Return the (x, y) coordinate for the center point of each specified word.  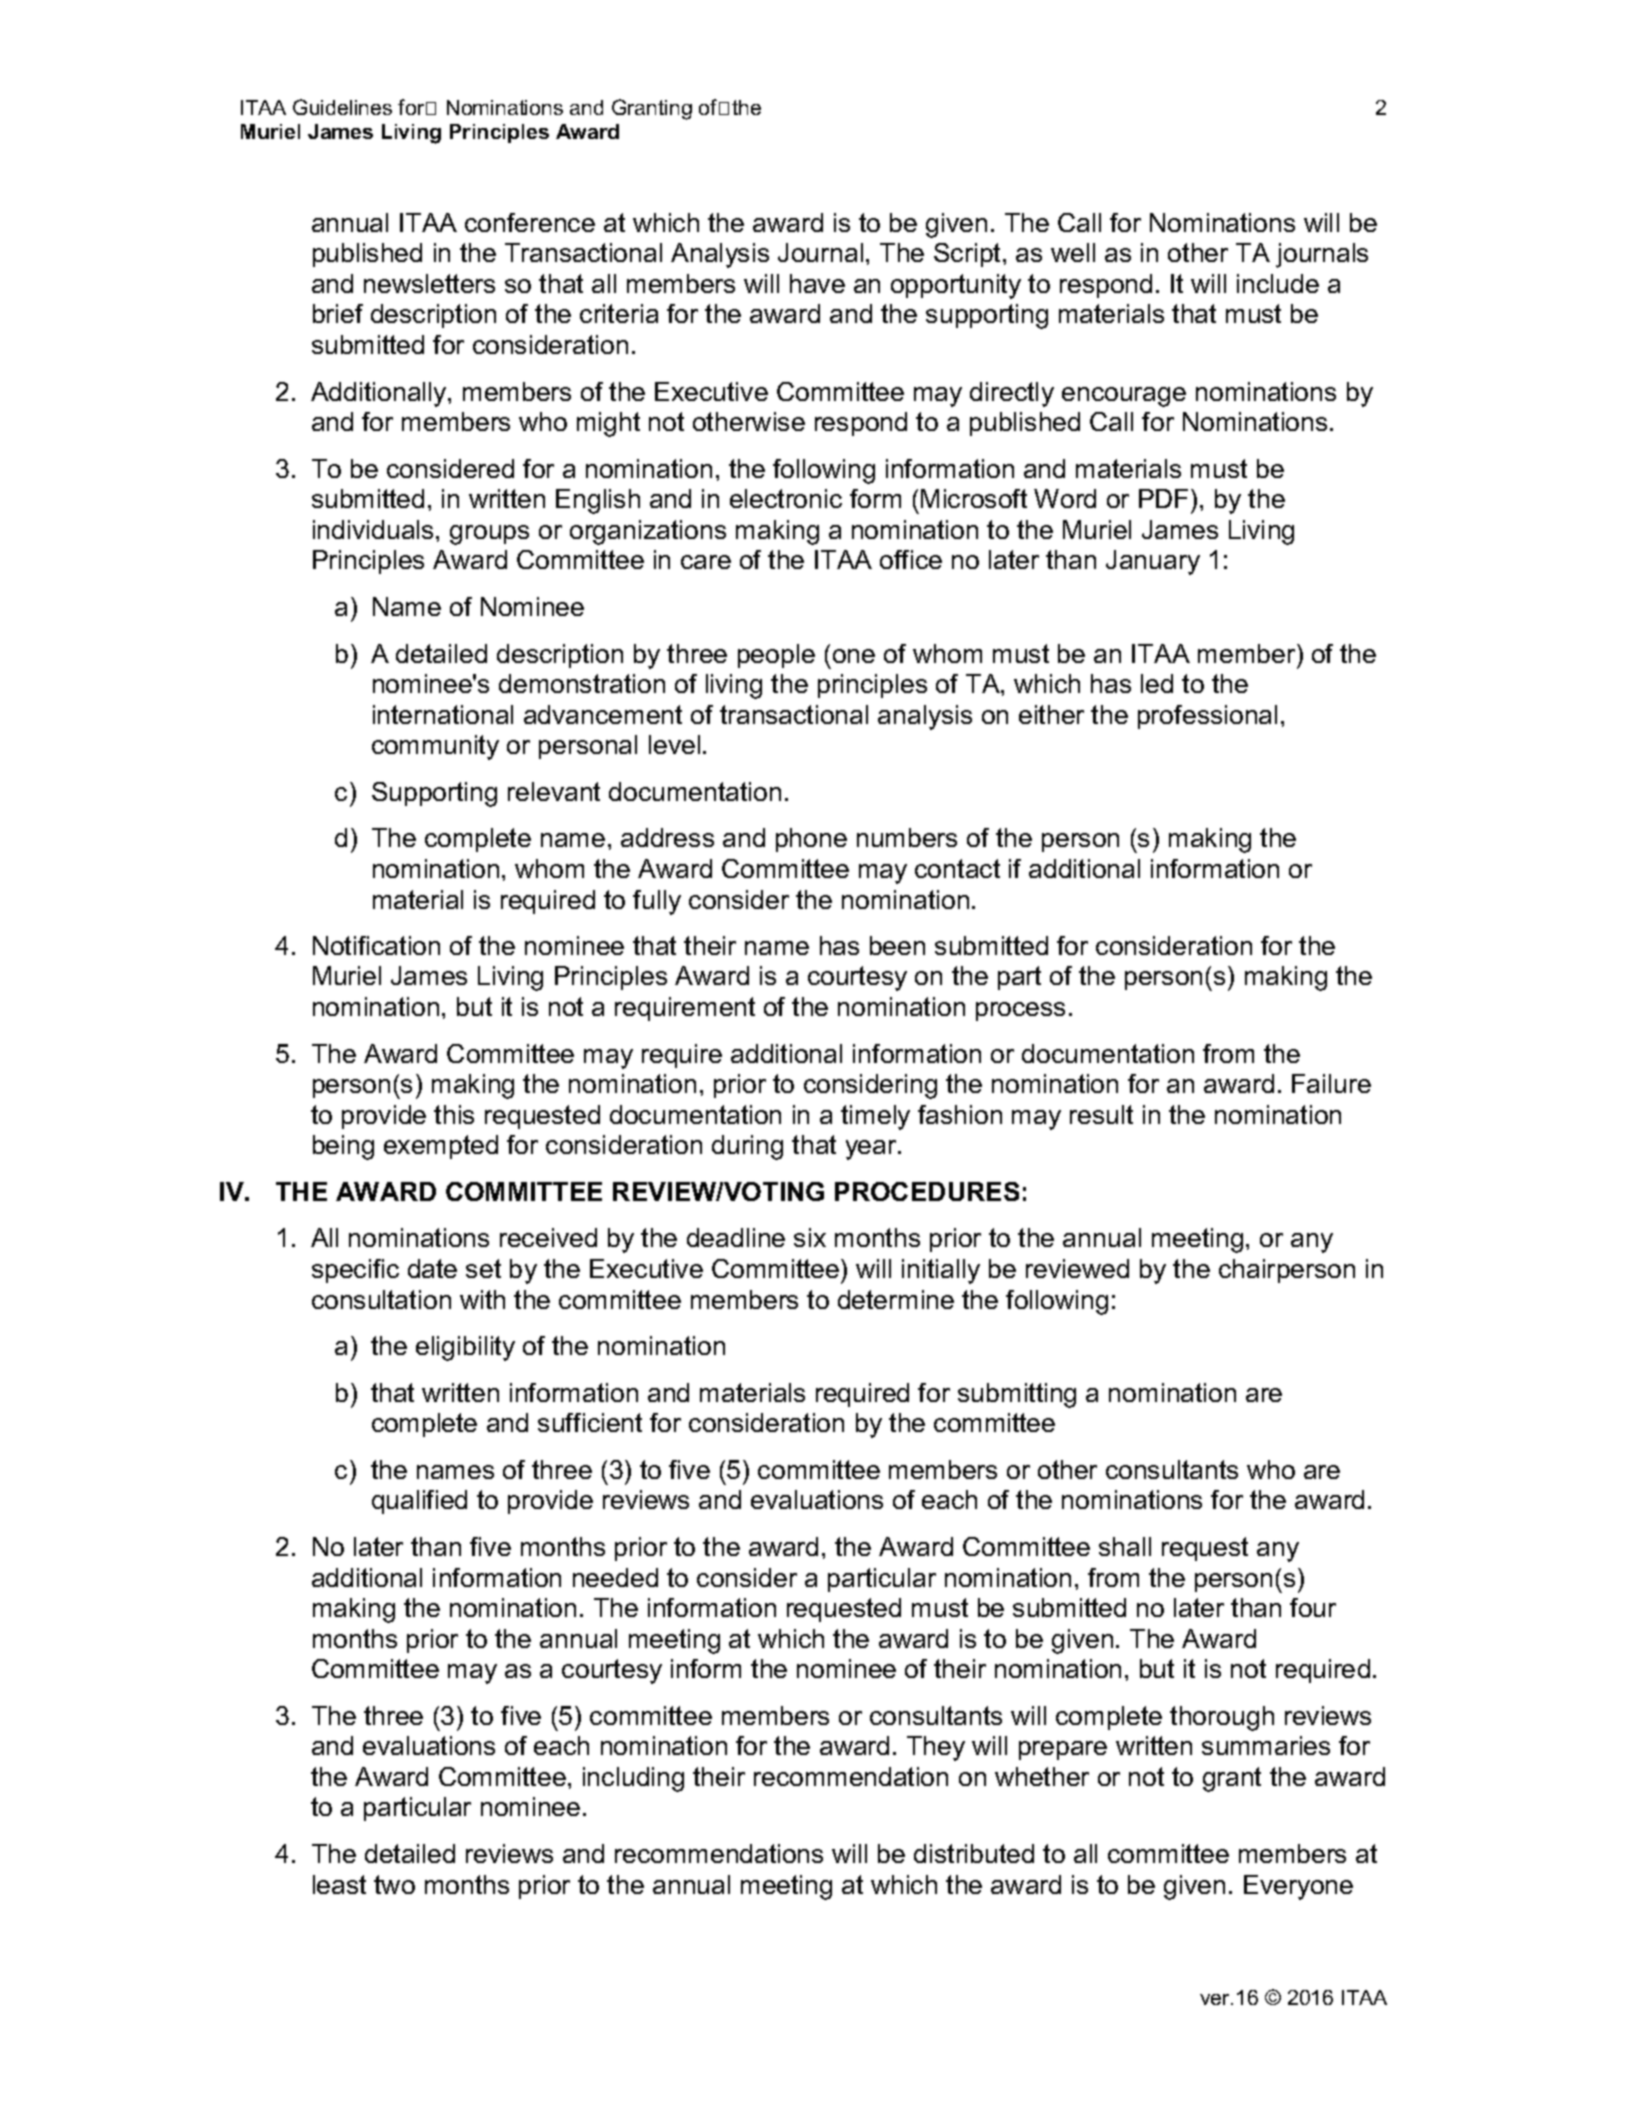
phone (811, 840)
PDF (1163, 498)
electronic (786, 498)
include (1278, 283)
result (1101, 1114)
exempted (441, 1147)
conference (530, 222)
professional (1207, 717)
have (817, 283)
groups (489, 535)
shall (1125, 1546)
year (872, 1150)
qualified (419, 1502)
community (435, 747)
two (394, 1884)
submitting (1017, 1395)
